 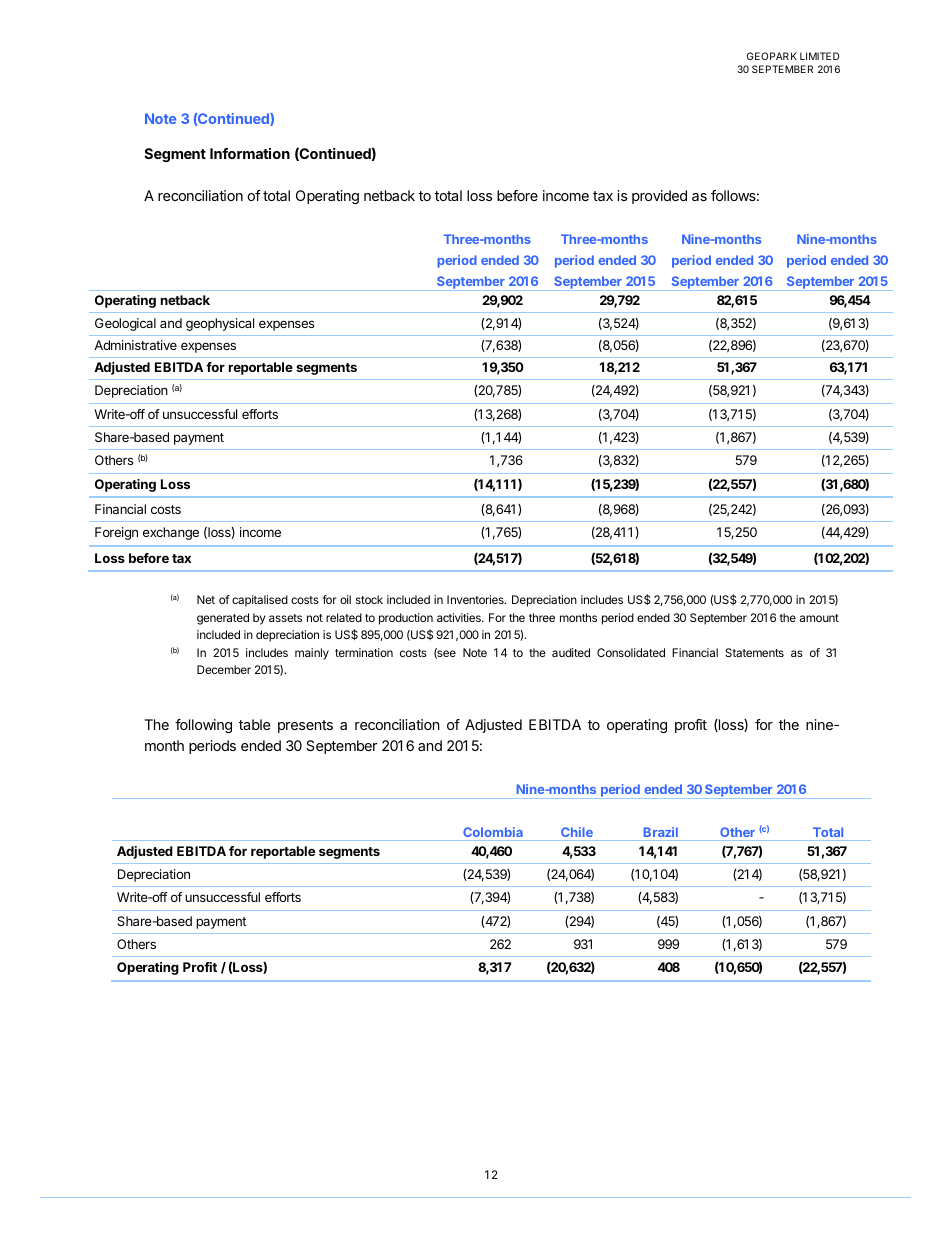 What do you see at coordinates (493, 832) in the screenshot?
I see `Colombia` at bounding box center [493, 832].
